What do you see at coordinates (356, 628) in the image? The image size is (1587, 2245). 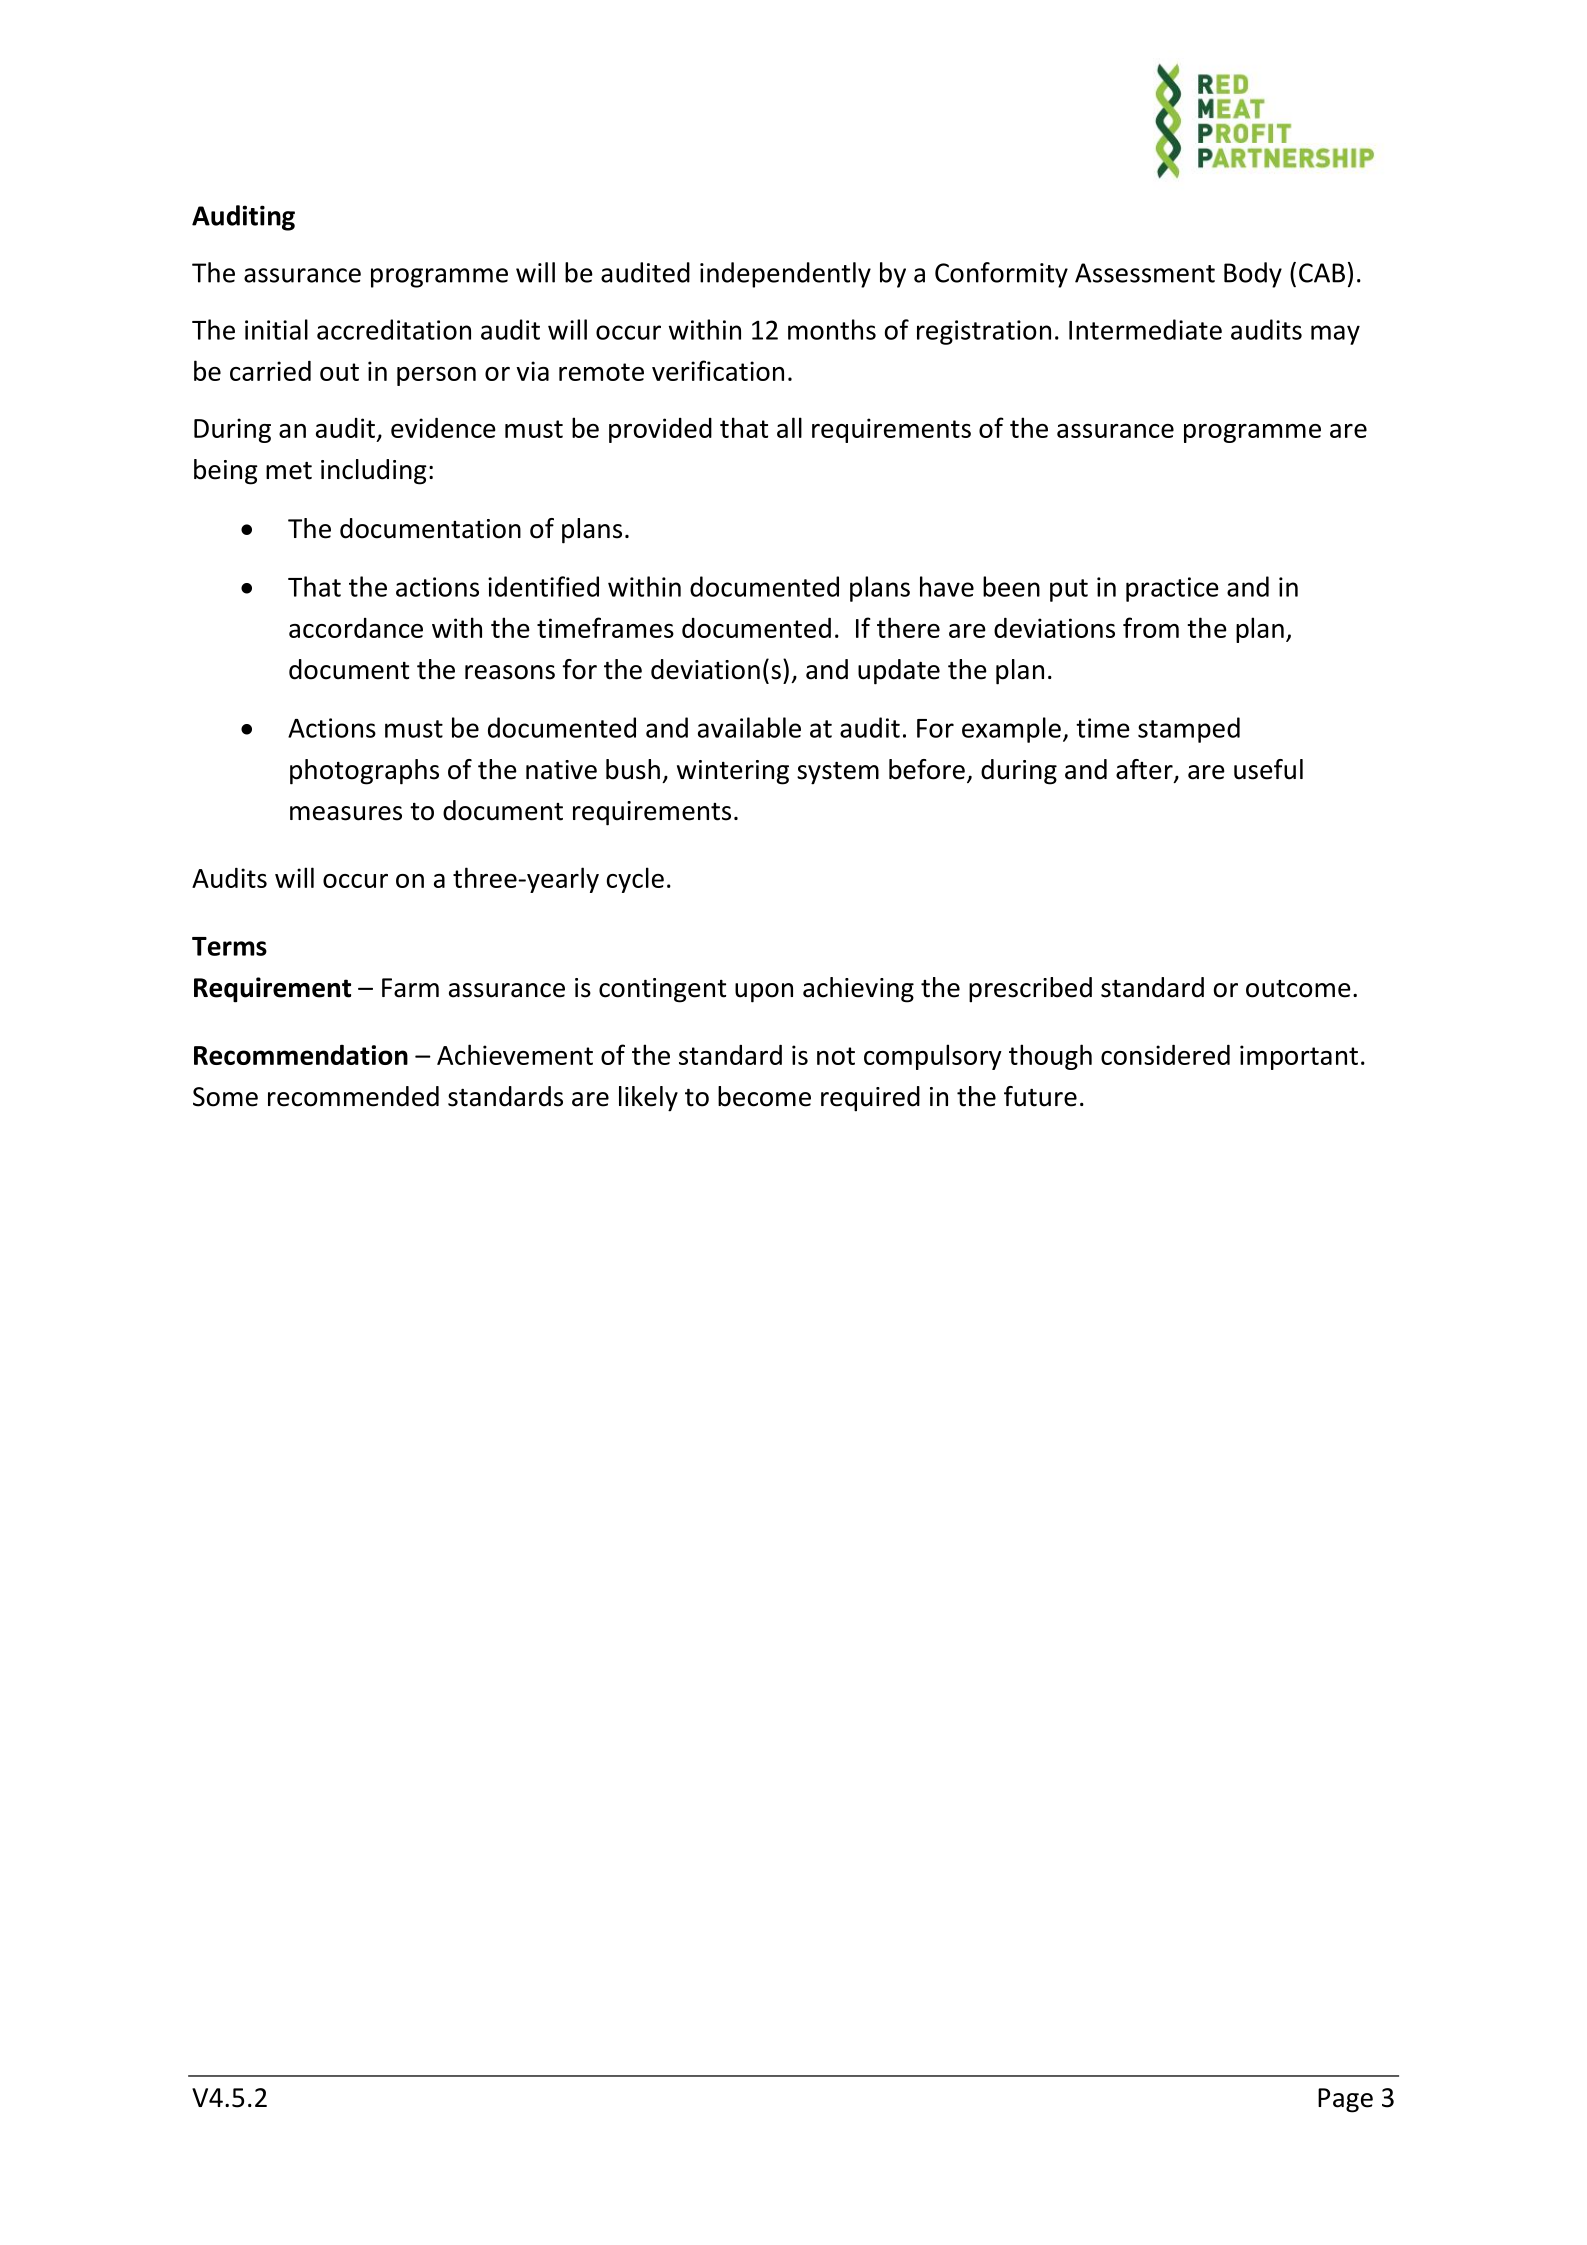 I see `accordance` at bounding box center [356, 628].
